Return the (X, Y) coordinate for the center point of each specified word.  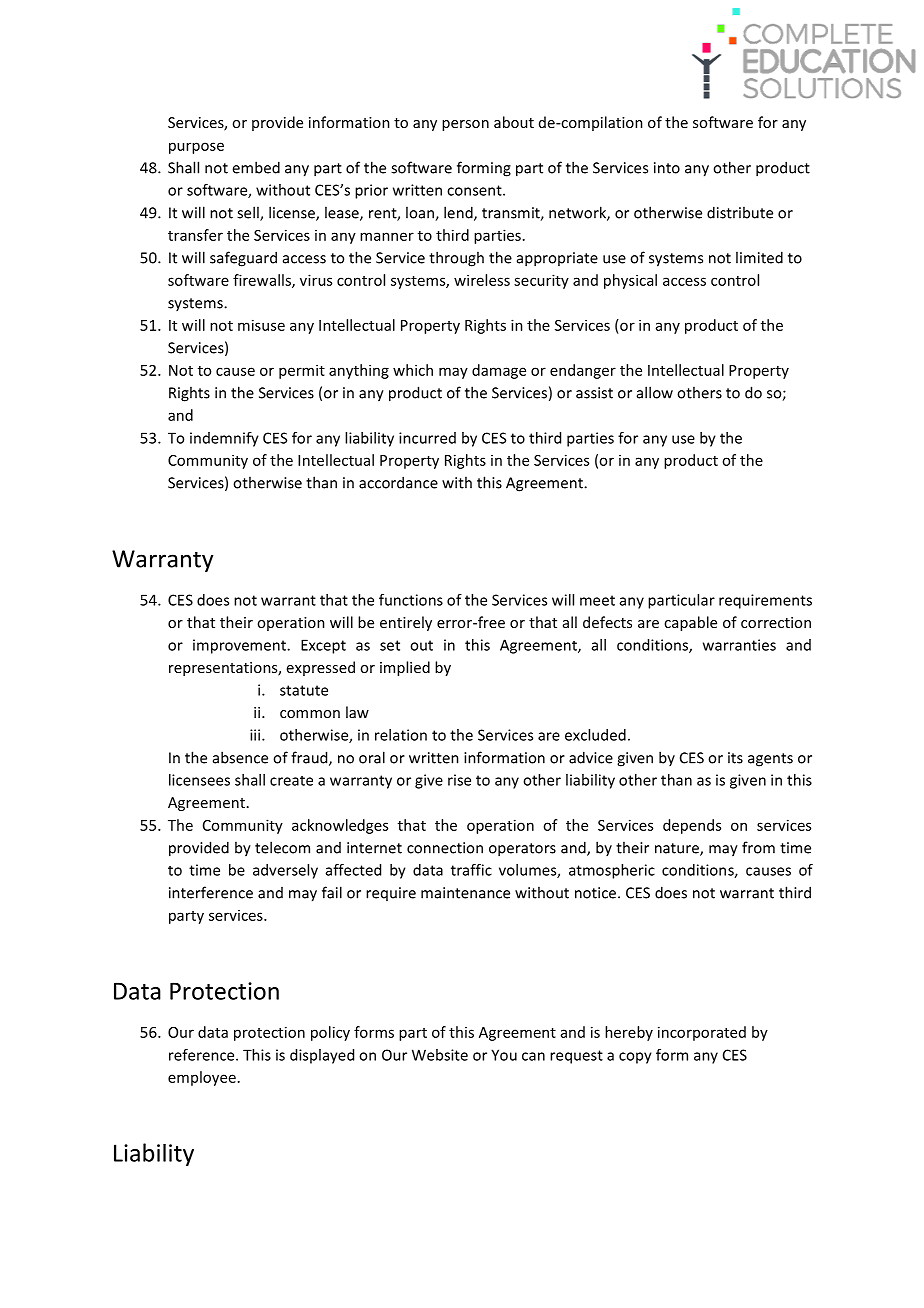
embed (256, 167)
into (667, 168)
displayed (322, 1056)
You (504, 1055)
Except (323, 646)
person (465, 125)
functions (411, 600)
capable (690, 623)
